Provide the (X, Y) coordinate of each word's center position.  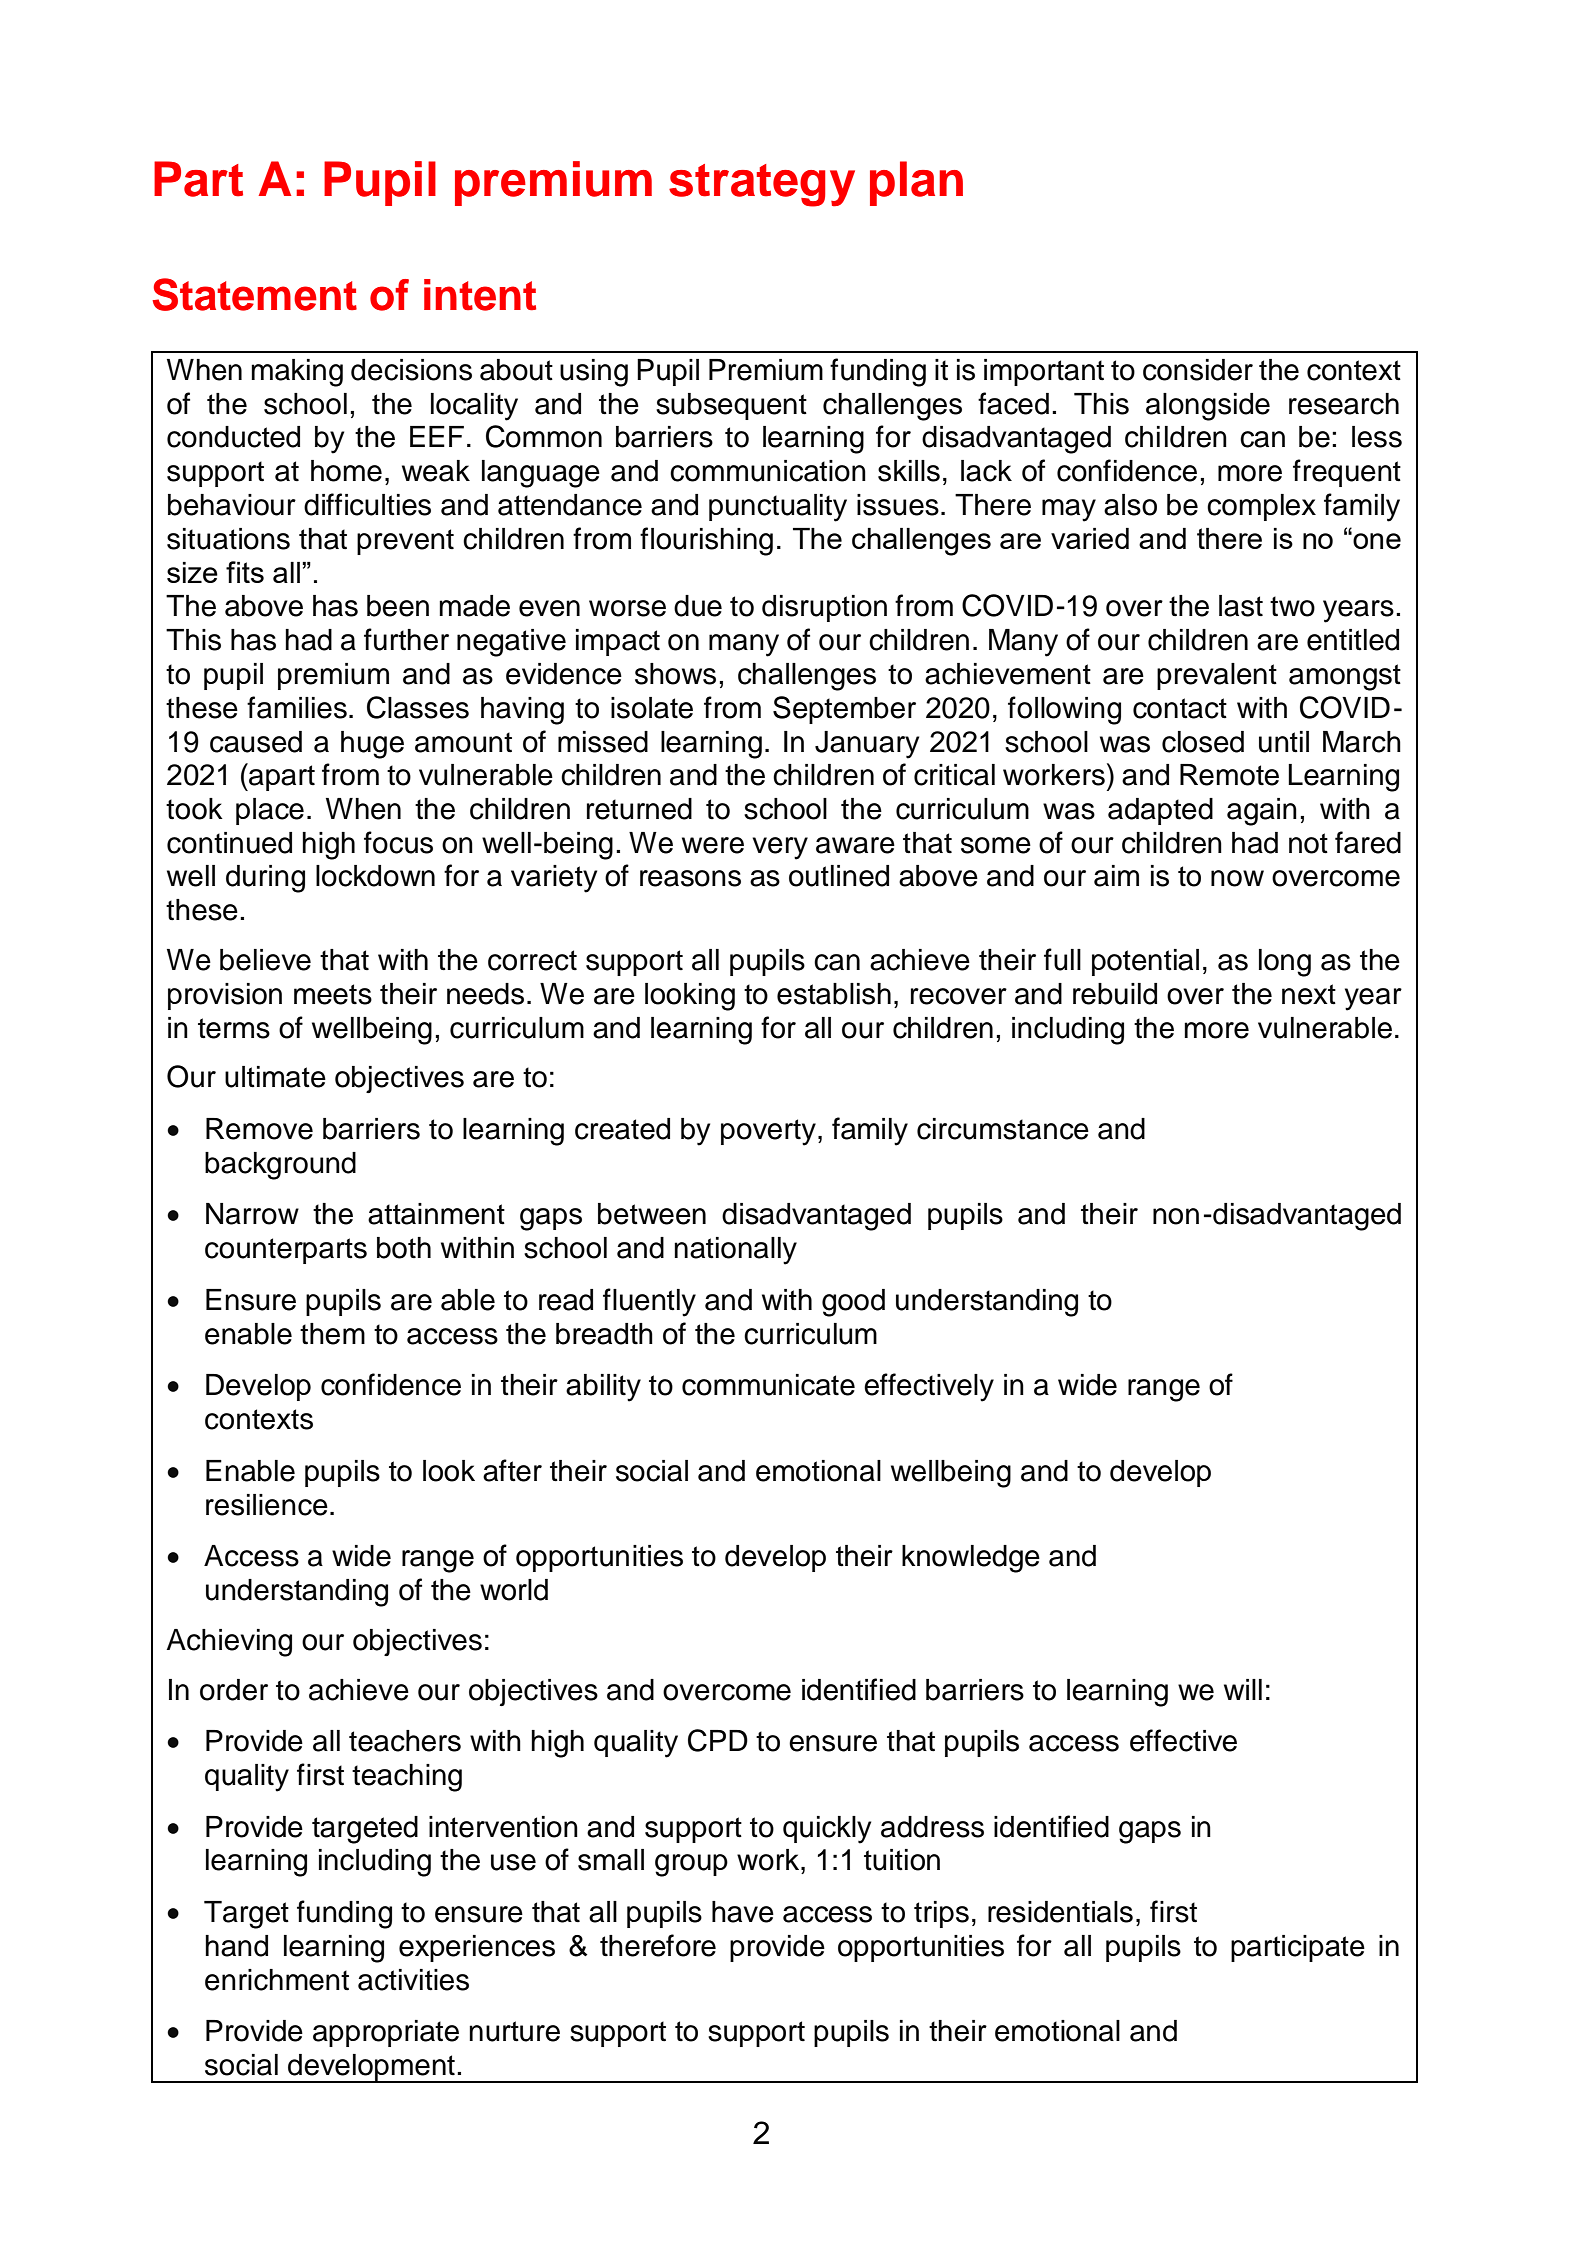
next (1309, 994)
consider (1198, 370)
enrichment (277, 1980)
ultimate (275, 1077)
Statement (254, 294)
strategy (762, 185)
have (743, 1912)
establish (834, 994)
